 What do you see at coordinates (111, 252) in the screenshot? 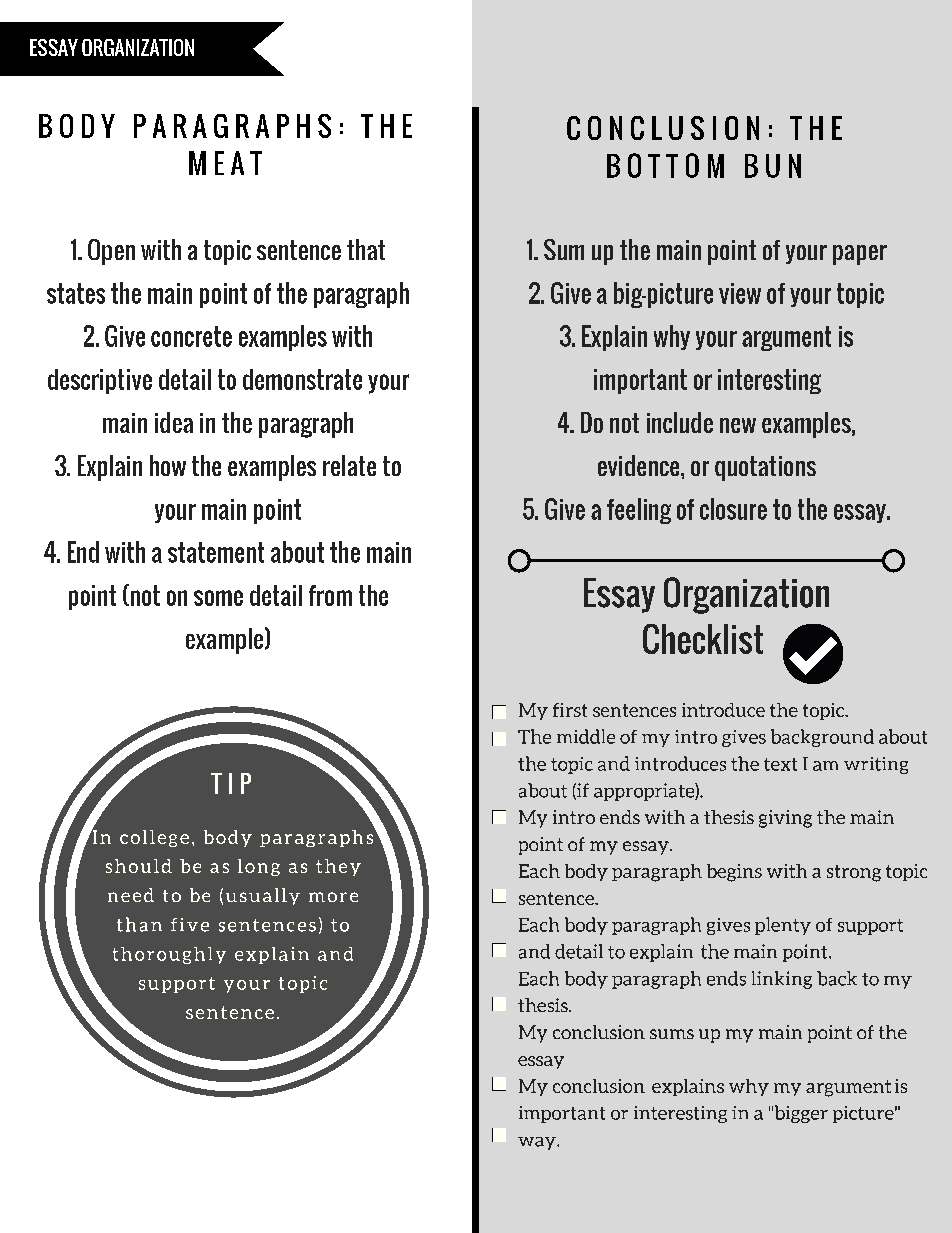
I see `Open` at bounding box center [111, 252].
